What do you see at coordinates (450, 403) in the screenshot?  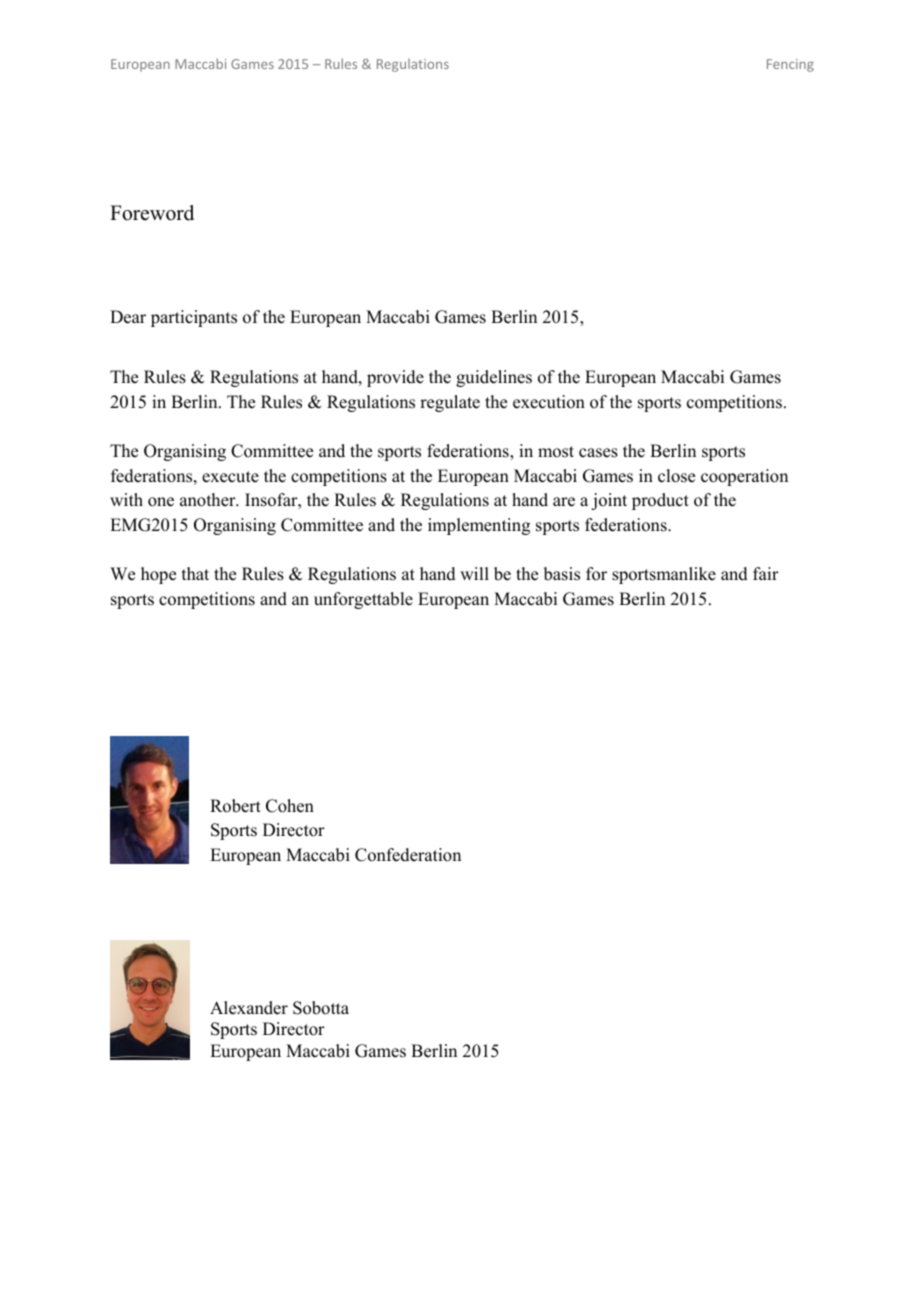 I see `regulate` at bounding box center [450, 403].
